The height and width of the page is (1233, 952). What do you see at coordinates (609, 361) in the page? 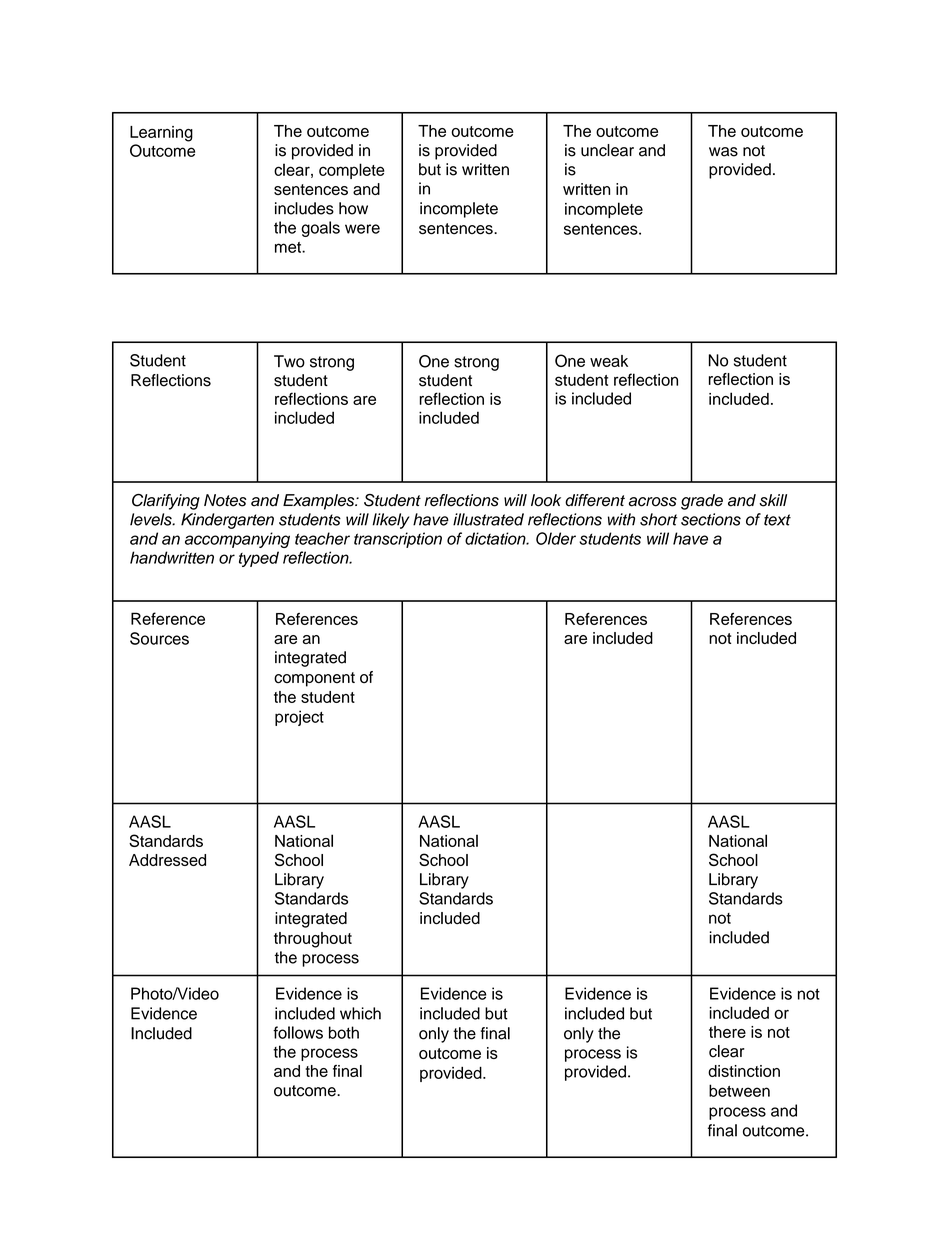
I see `weak` at bounding box center [609, 361].
